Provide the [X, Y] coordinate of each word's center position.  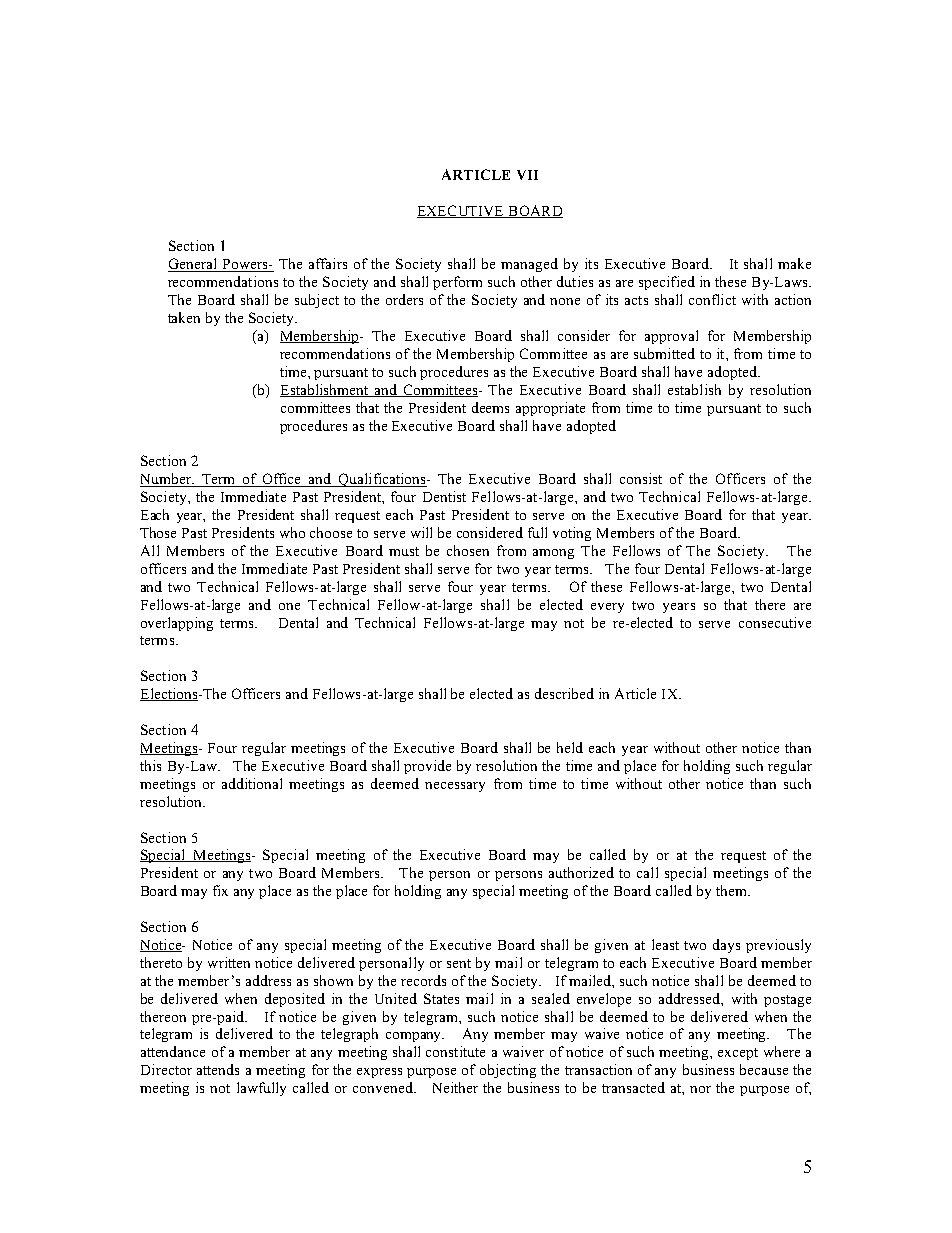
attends [218, 1069]
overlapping [177, 624]
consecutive [775, 622]
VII [527, 175]
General [193, 265]
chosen [468, 550]
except [738, 1054]
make [794, 263]
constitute [455, 1051]
